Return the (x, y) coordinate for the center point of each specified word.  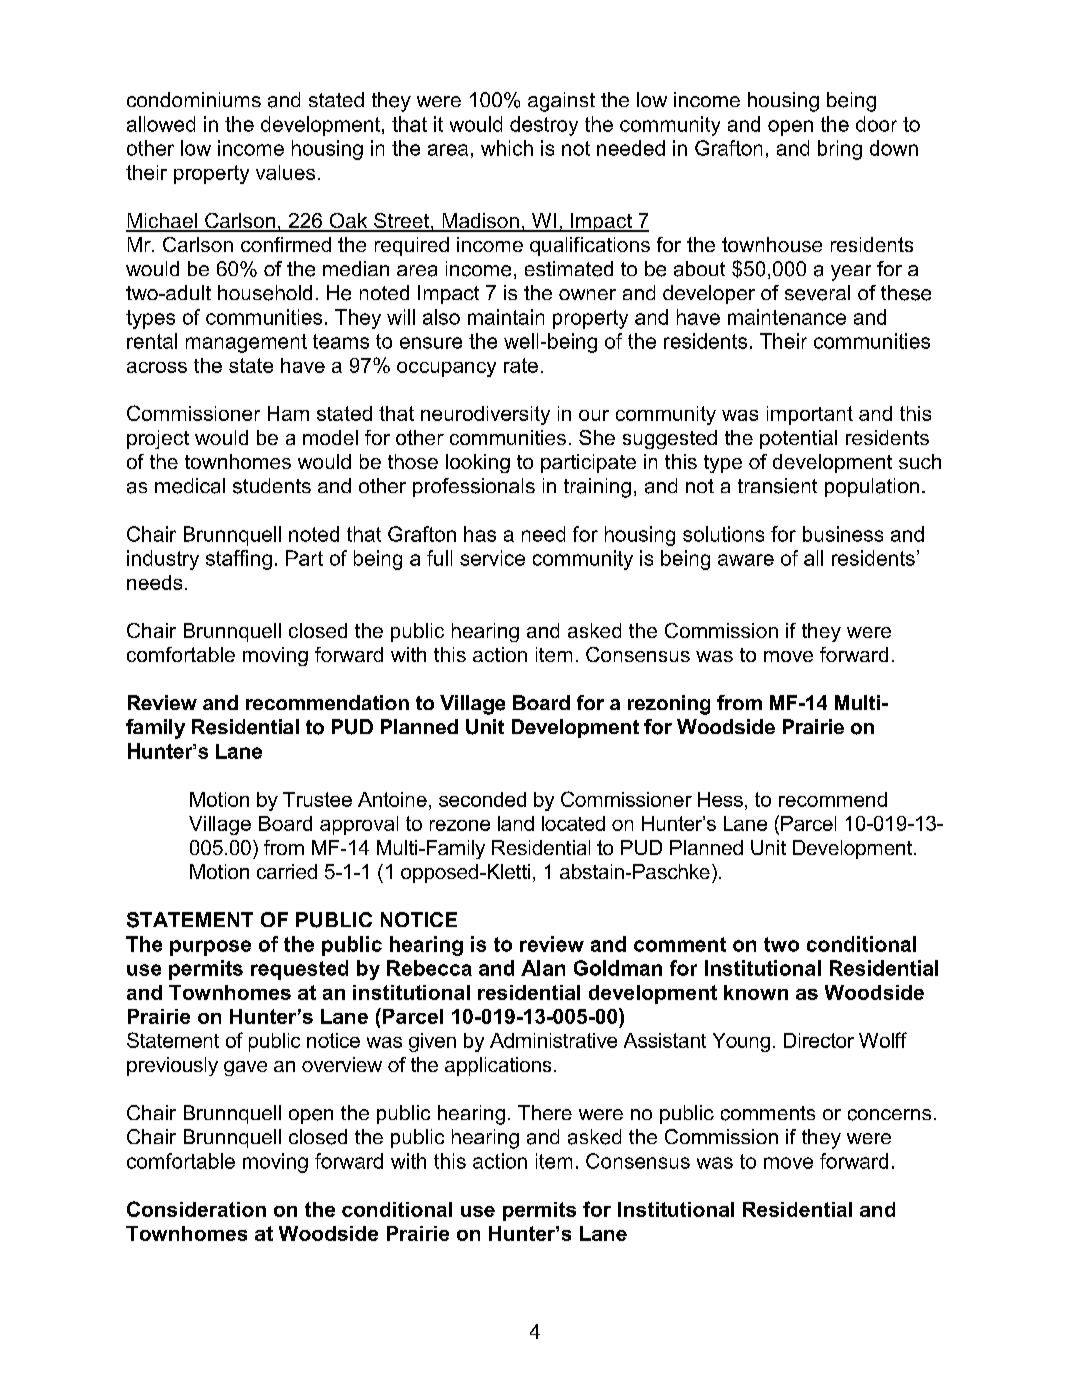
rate (521, 365)
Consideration (196, 1209)
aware (746, 560)
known (756, 992)
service (492, 558)
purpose (210, 948)
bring (840, 150)
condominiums (194, 99)
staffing (239, 560)
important (810, 415)
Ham (288, 413)
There (545, 1112)
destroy (544, 126)
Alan (543, 968)
